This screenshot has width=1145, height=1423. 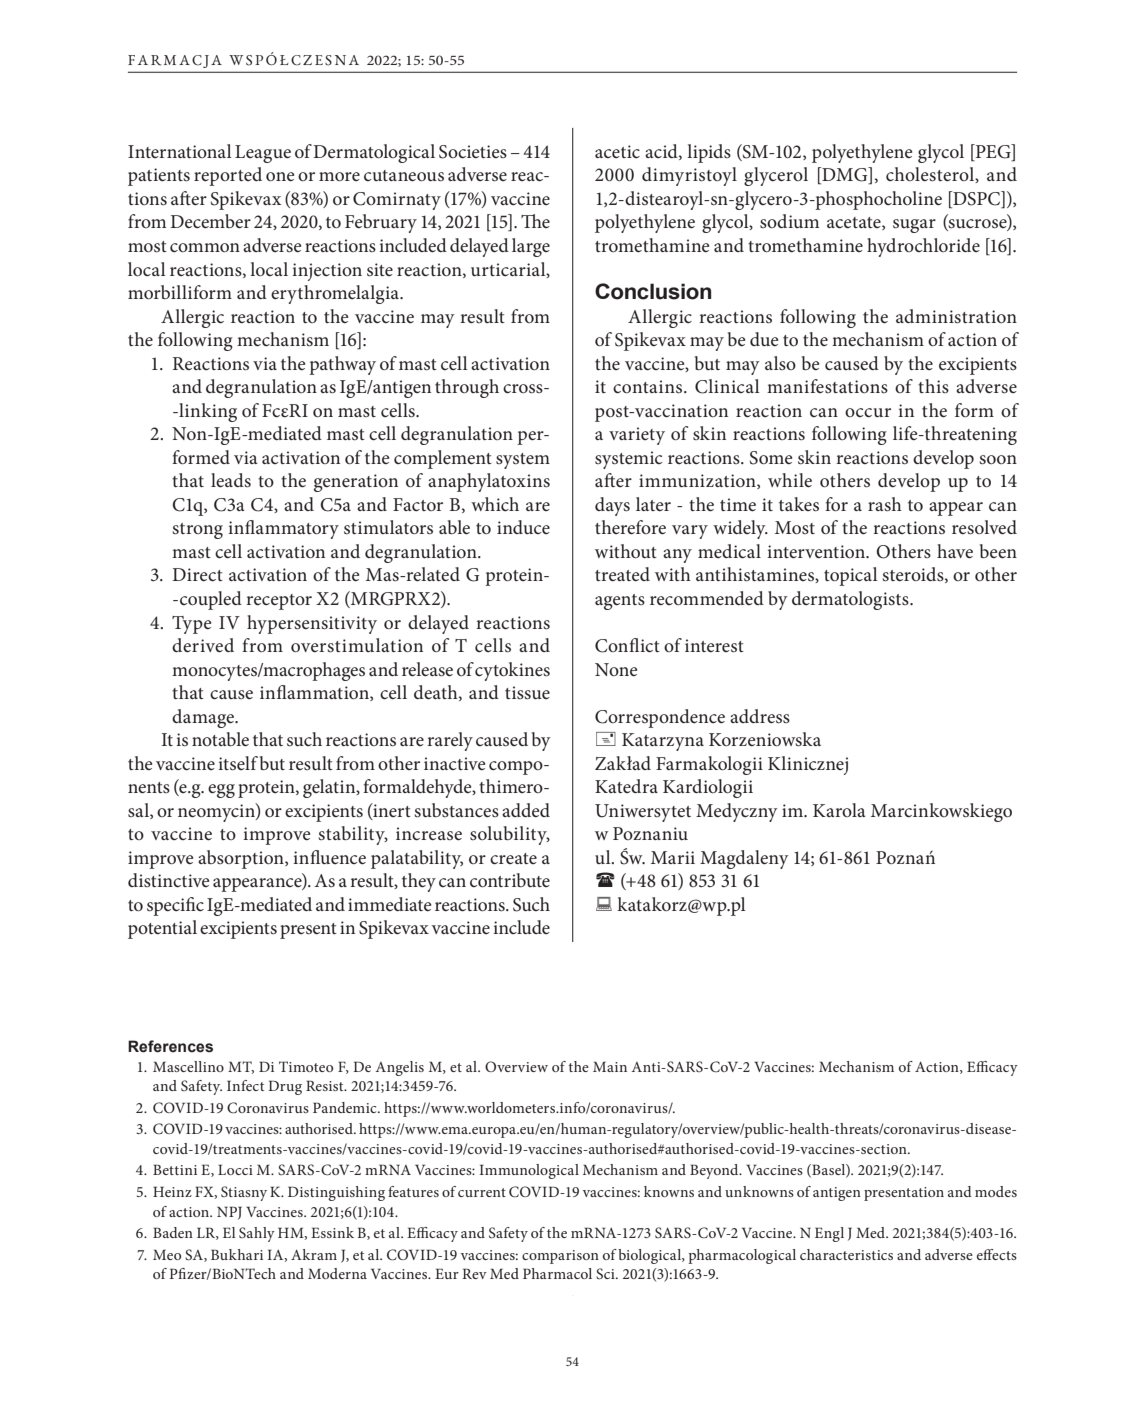 What do you see at coordinates (617, 151) in the screenshot?
I see `acetic` at bounding box center [617, 151].
